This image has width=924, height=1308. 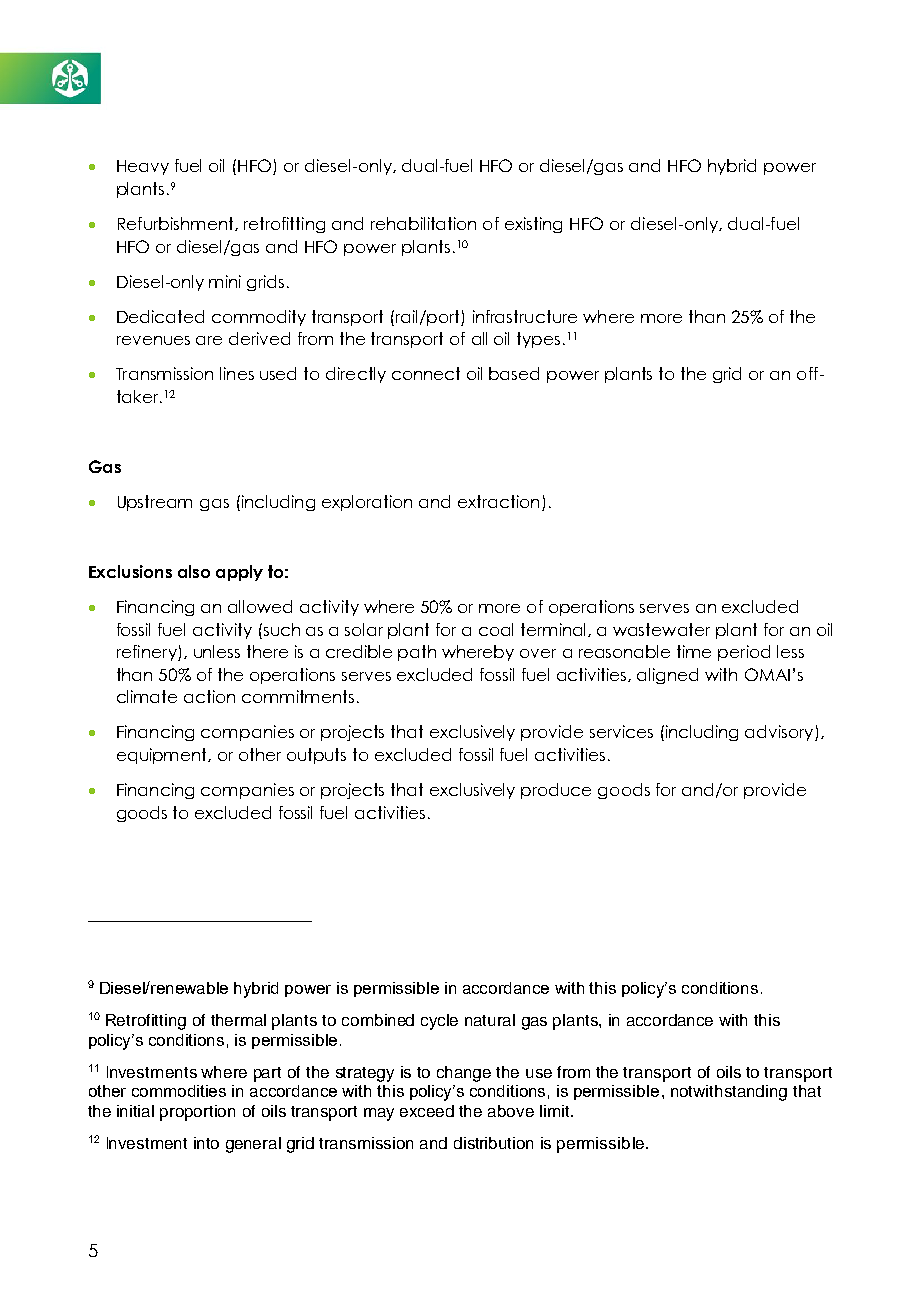 I want to click on exceed, so click(x=427, y=1111).
